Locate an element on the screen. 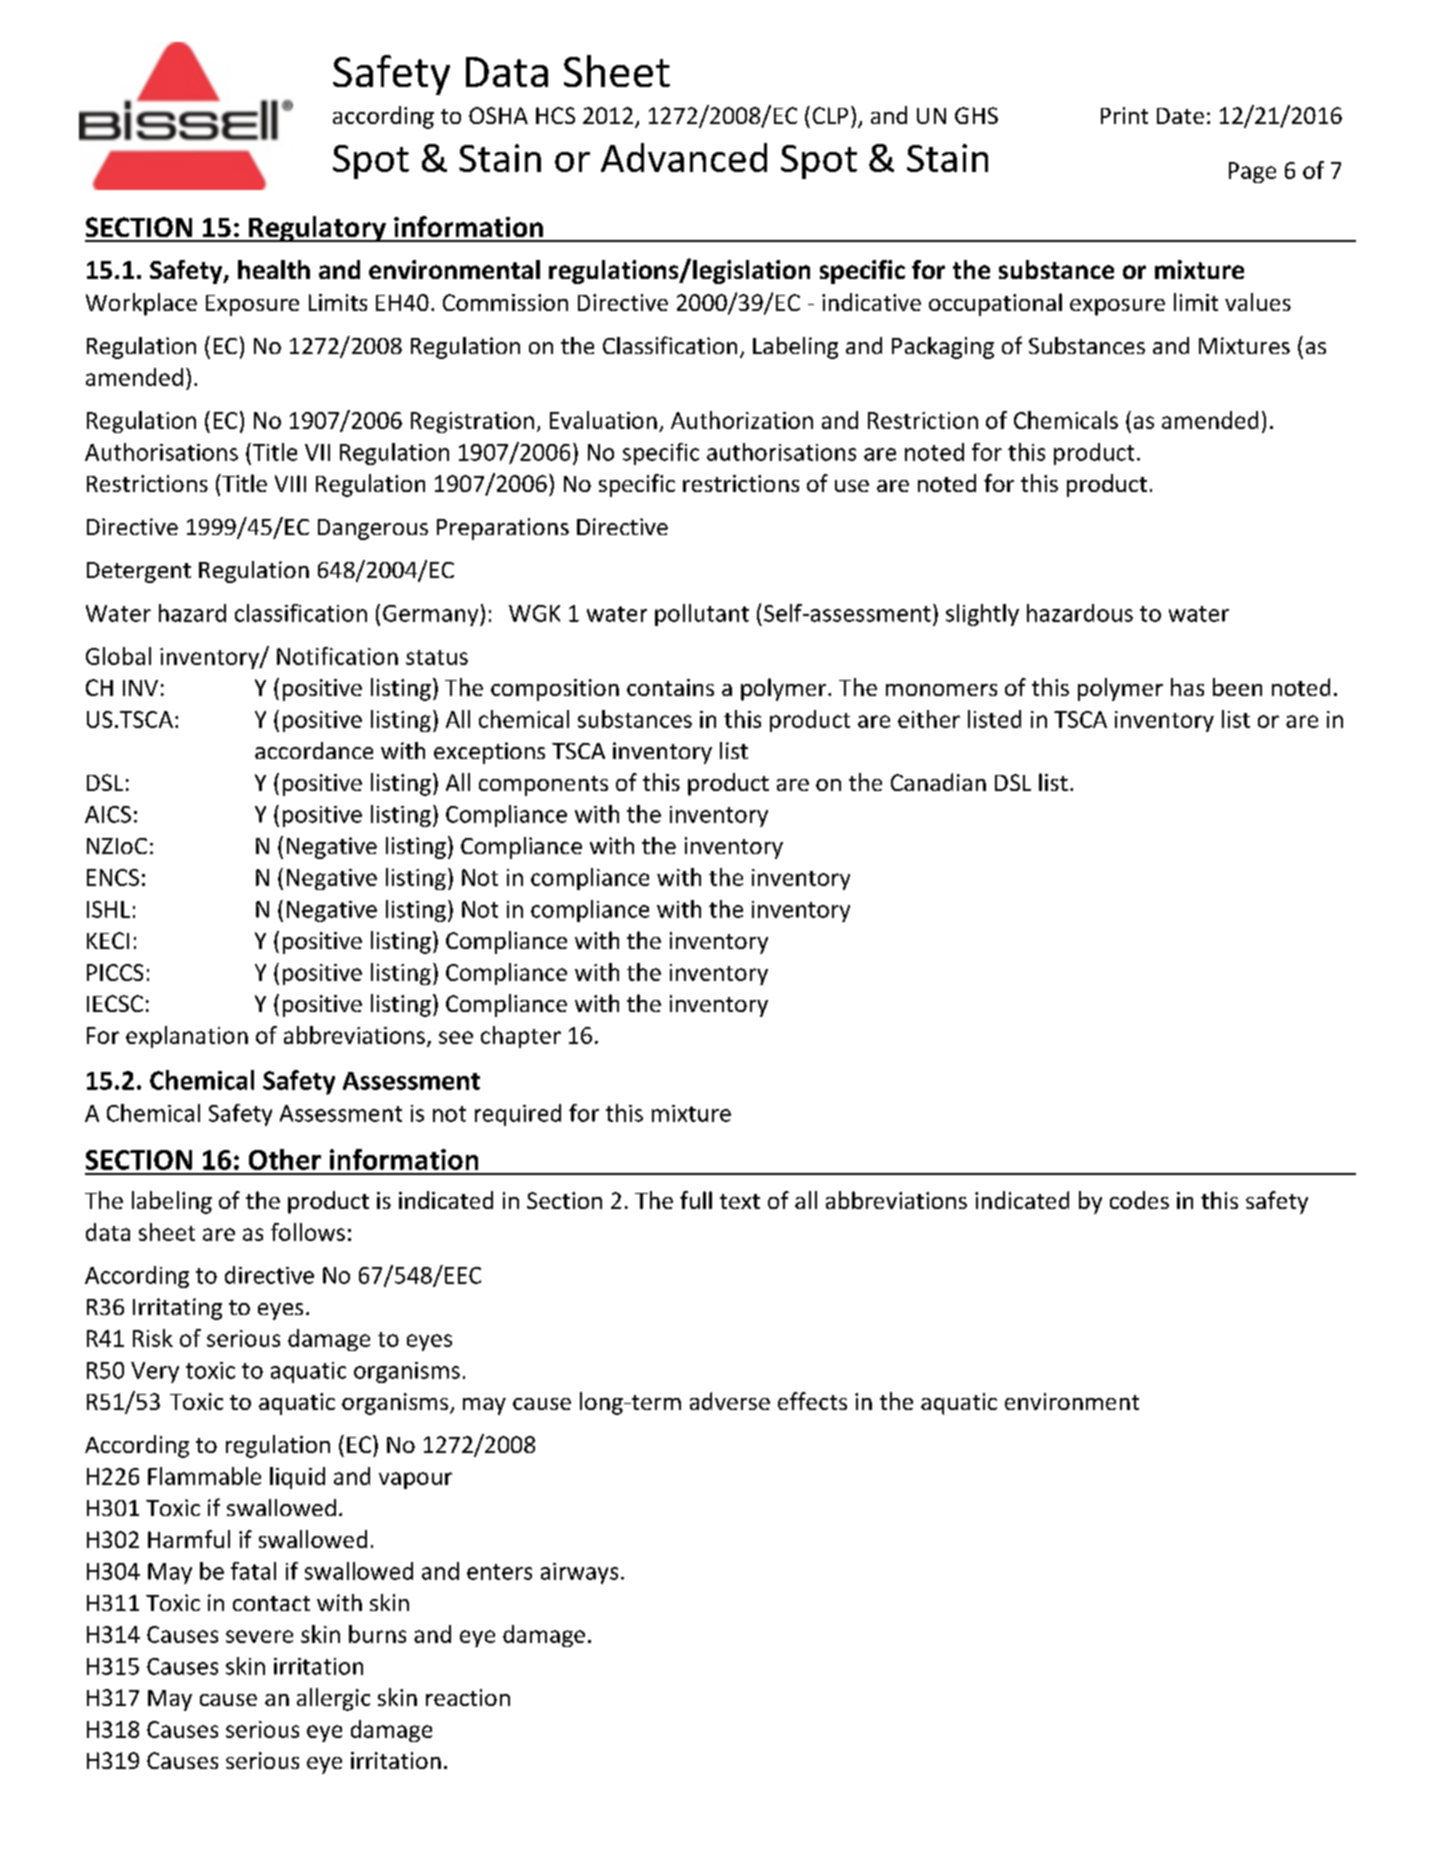 This screenshot has height=1864, width=1440. explanation is located at coordinates (187, 1037).
